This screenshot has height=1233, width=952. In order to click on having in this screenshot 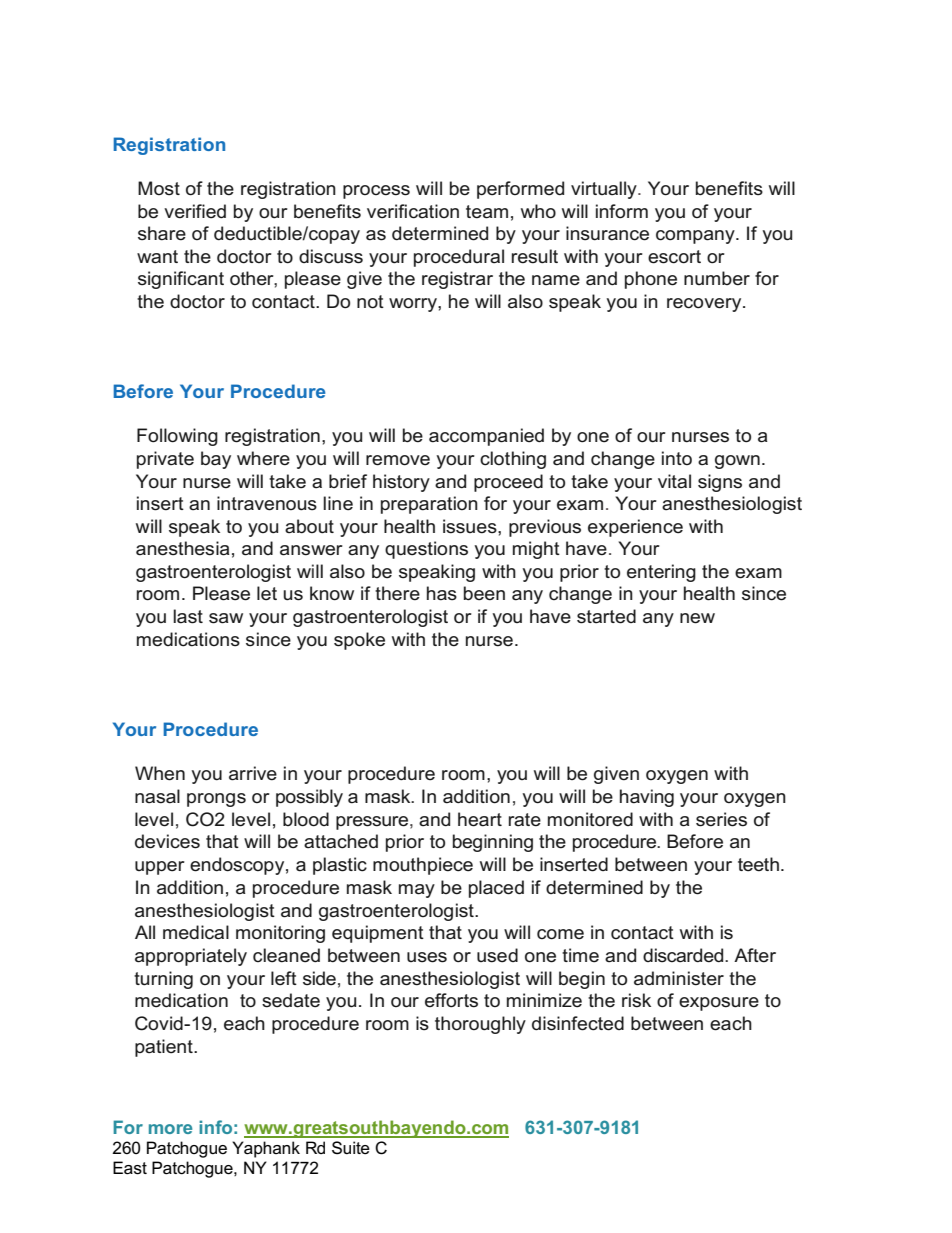, I will do `click(647, 798)`.
